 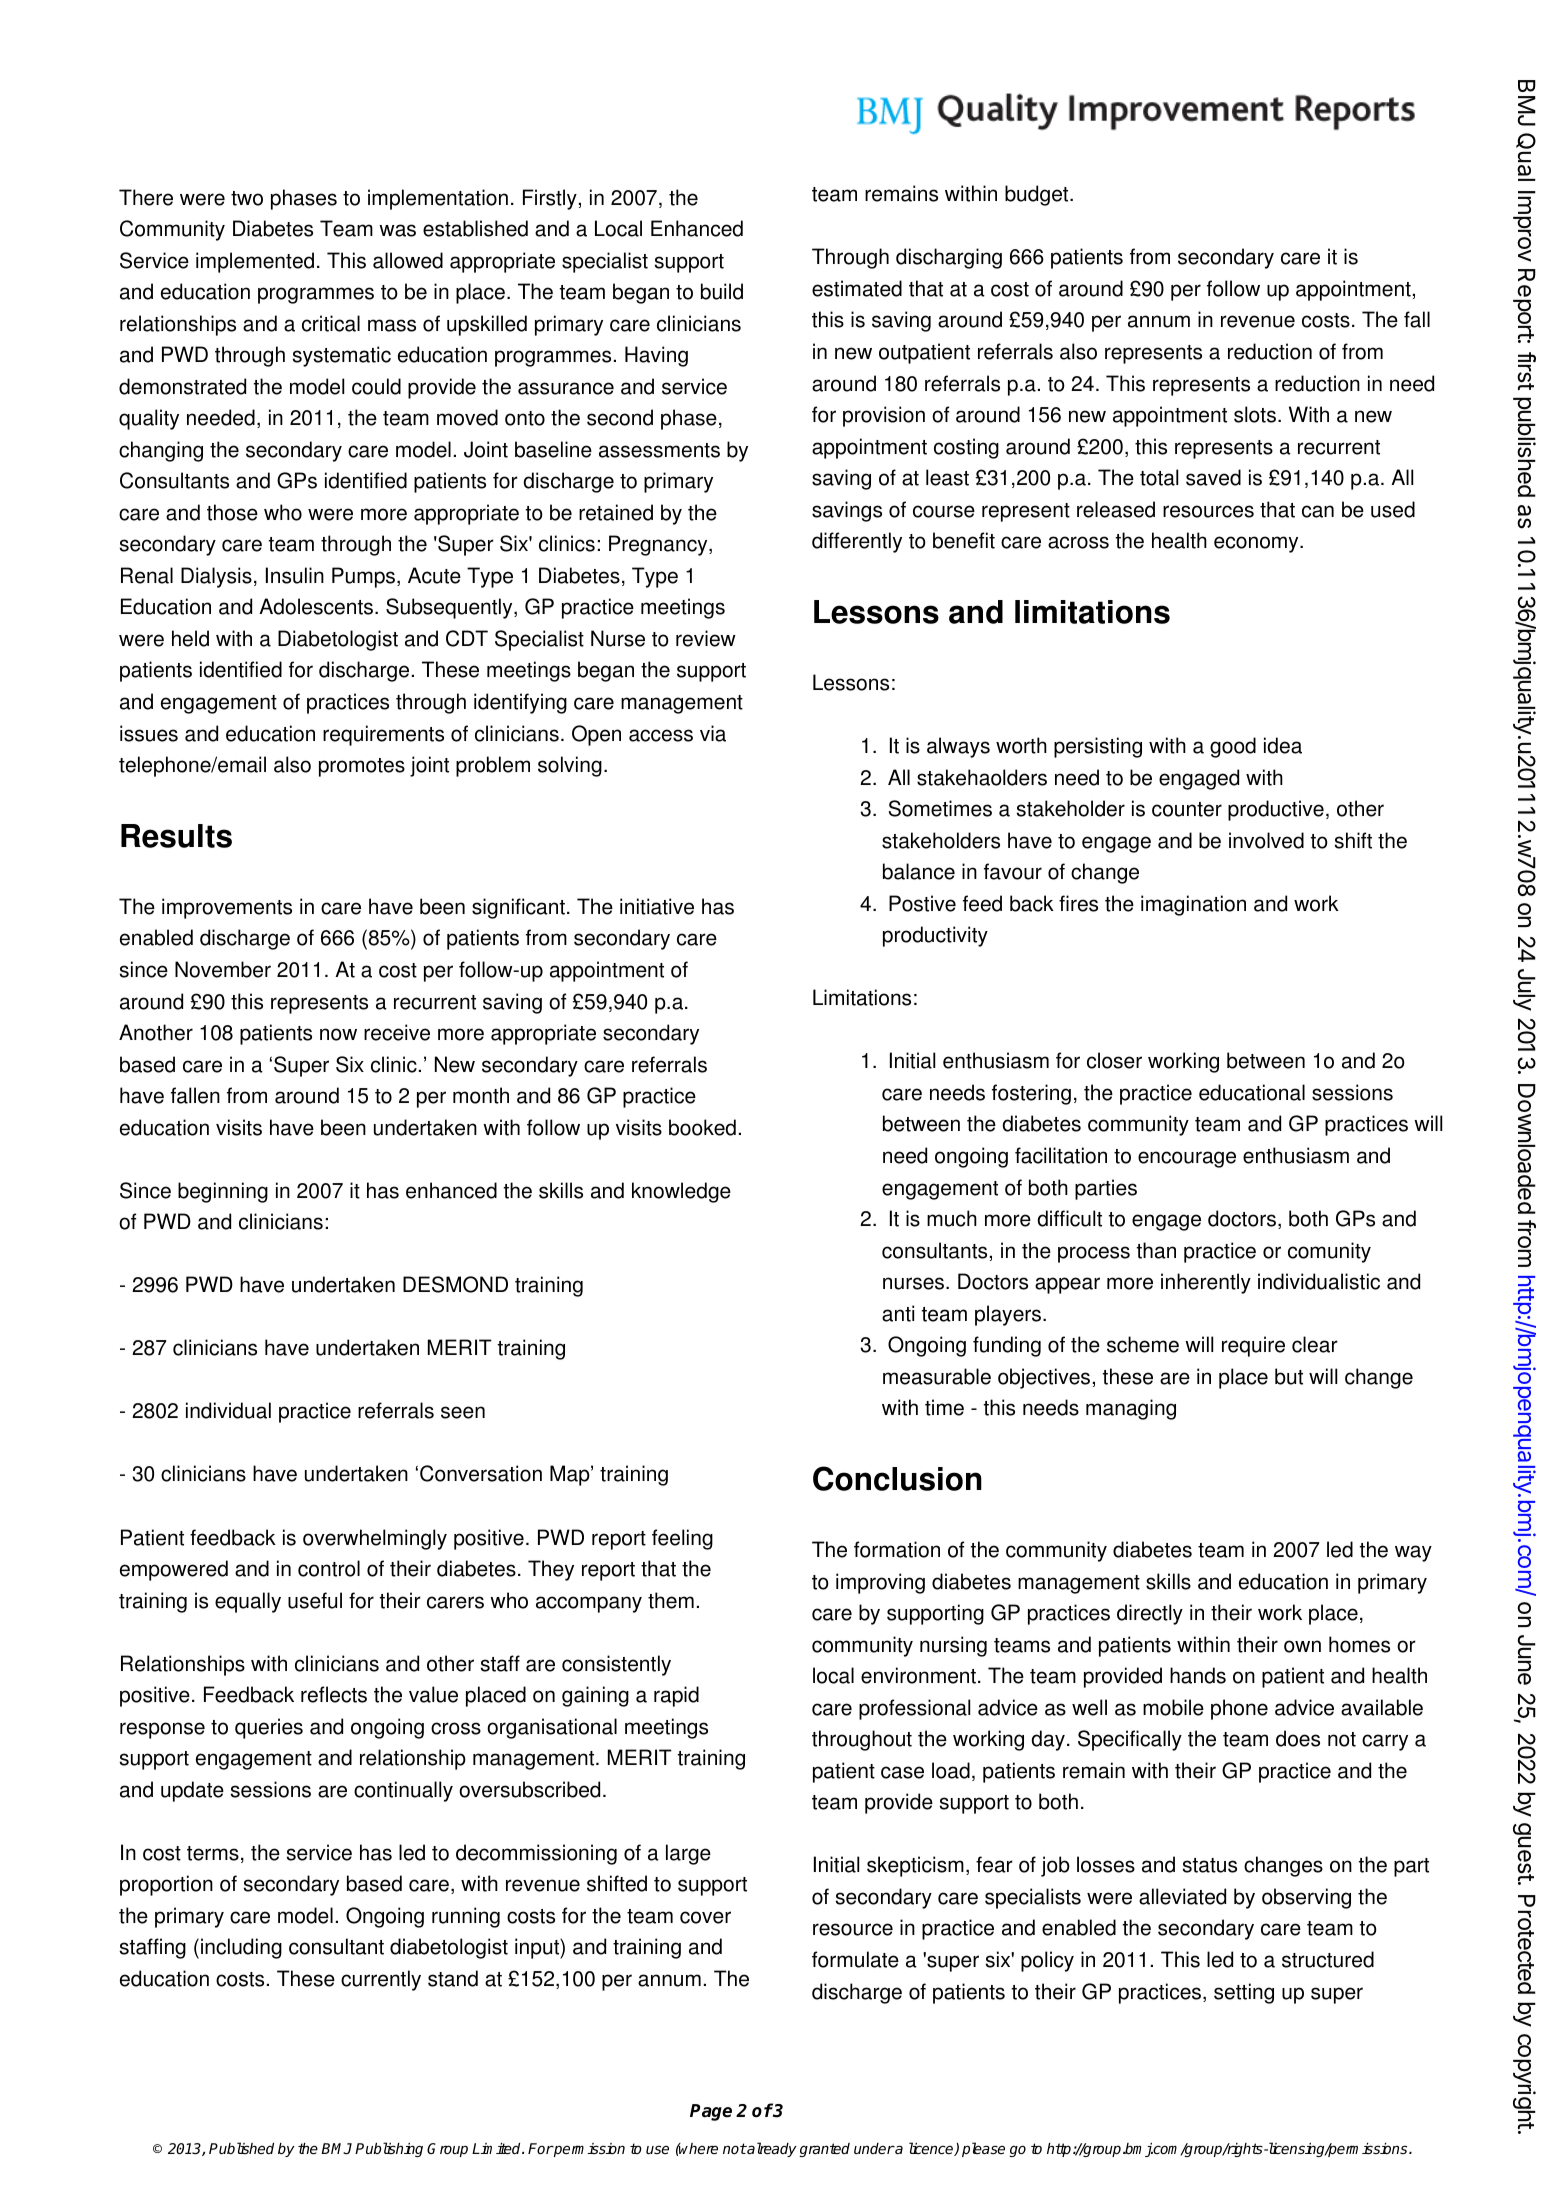 I want to click on useful, so click(x=315, y=1600).
